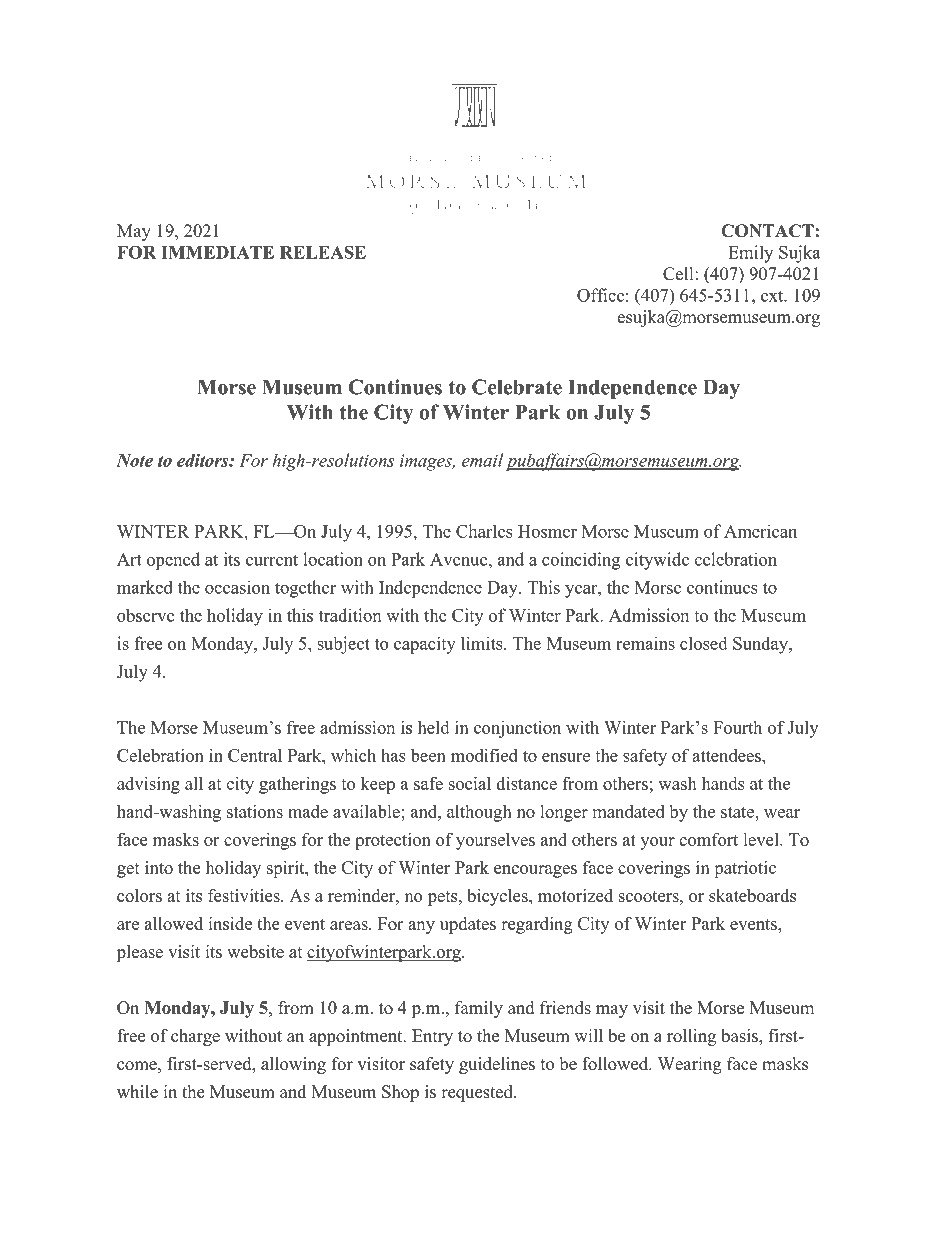  Describe the element at coordinates (691, 1037) in the document. I see `rolling` at that location.
